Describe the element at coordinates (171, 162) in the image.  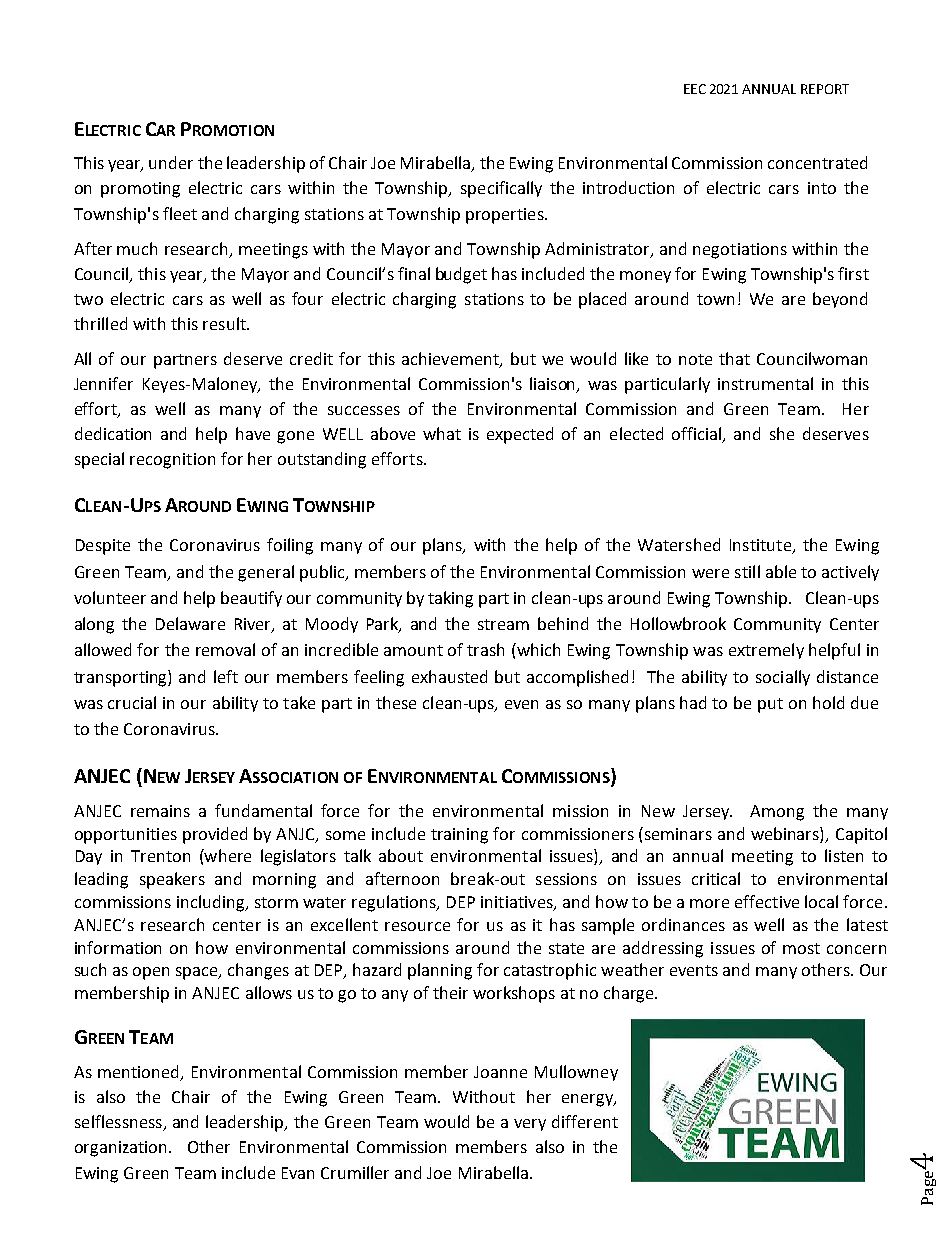
I see `under` at that location.
